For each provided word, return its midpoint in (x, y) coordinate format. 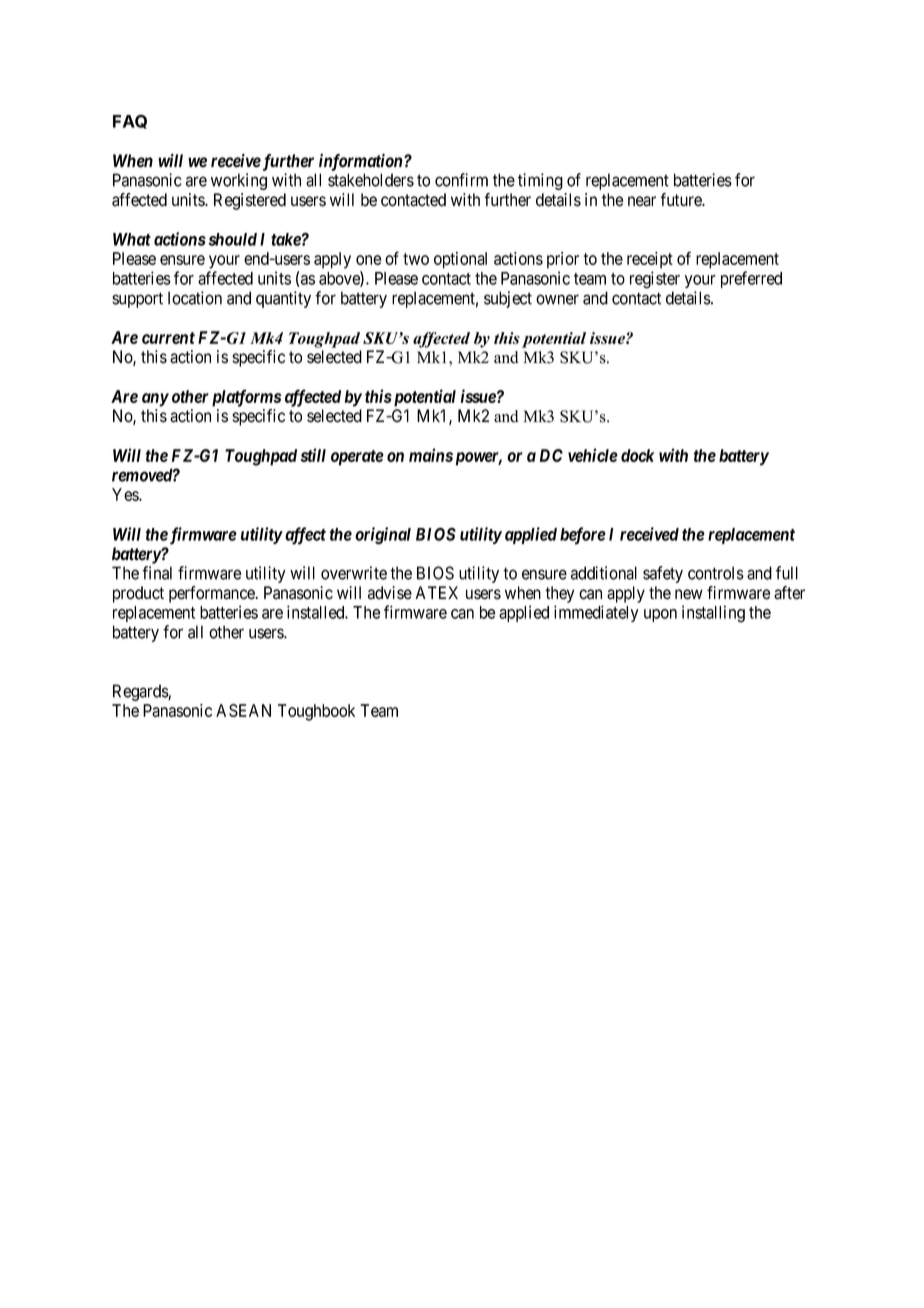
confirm (461, 180)
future (682, 200)
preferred (751, 279)
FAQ (130, 122)
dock (637, 455)
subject (508, 299)
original (383, 536)
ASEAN (243, 710)
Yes (126, 494)
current (168, 338)
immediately (596, 613)
